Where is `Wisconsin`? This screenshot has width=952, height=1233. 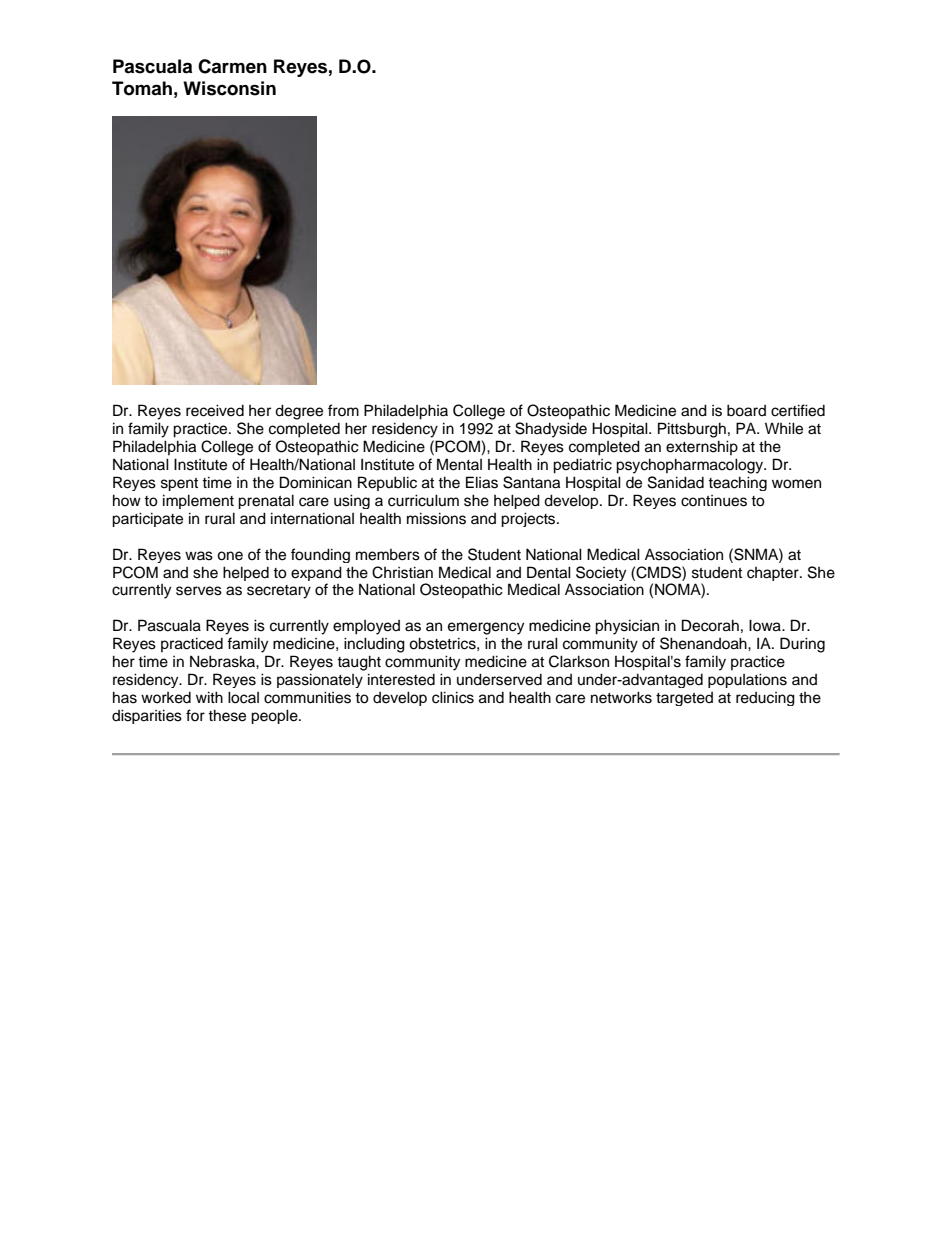
Wisconsin is located at coordinates (229, 88).
